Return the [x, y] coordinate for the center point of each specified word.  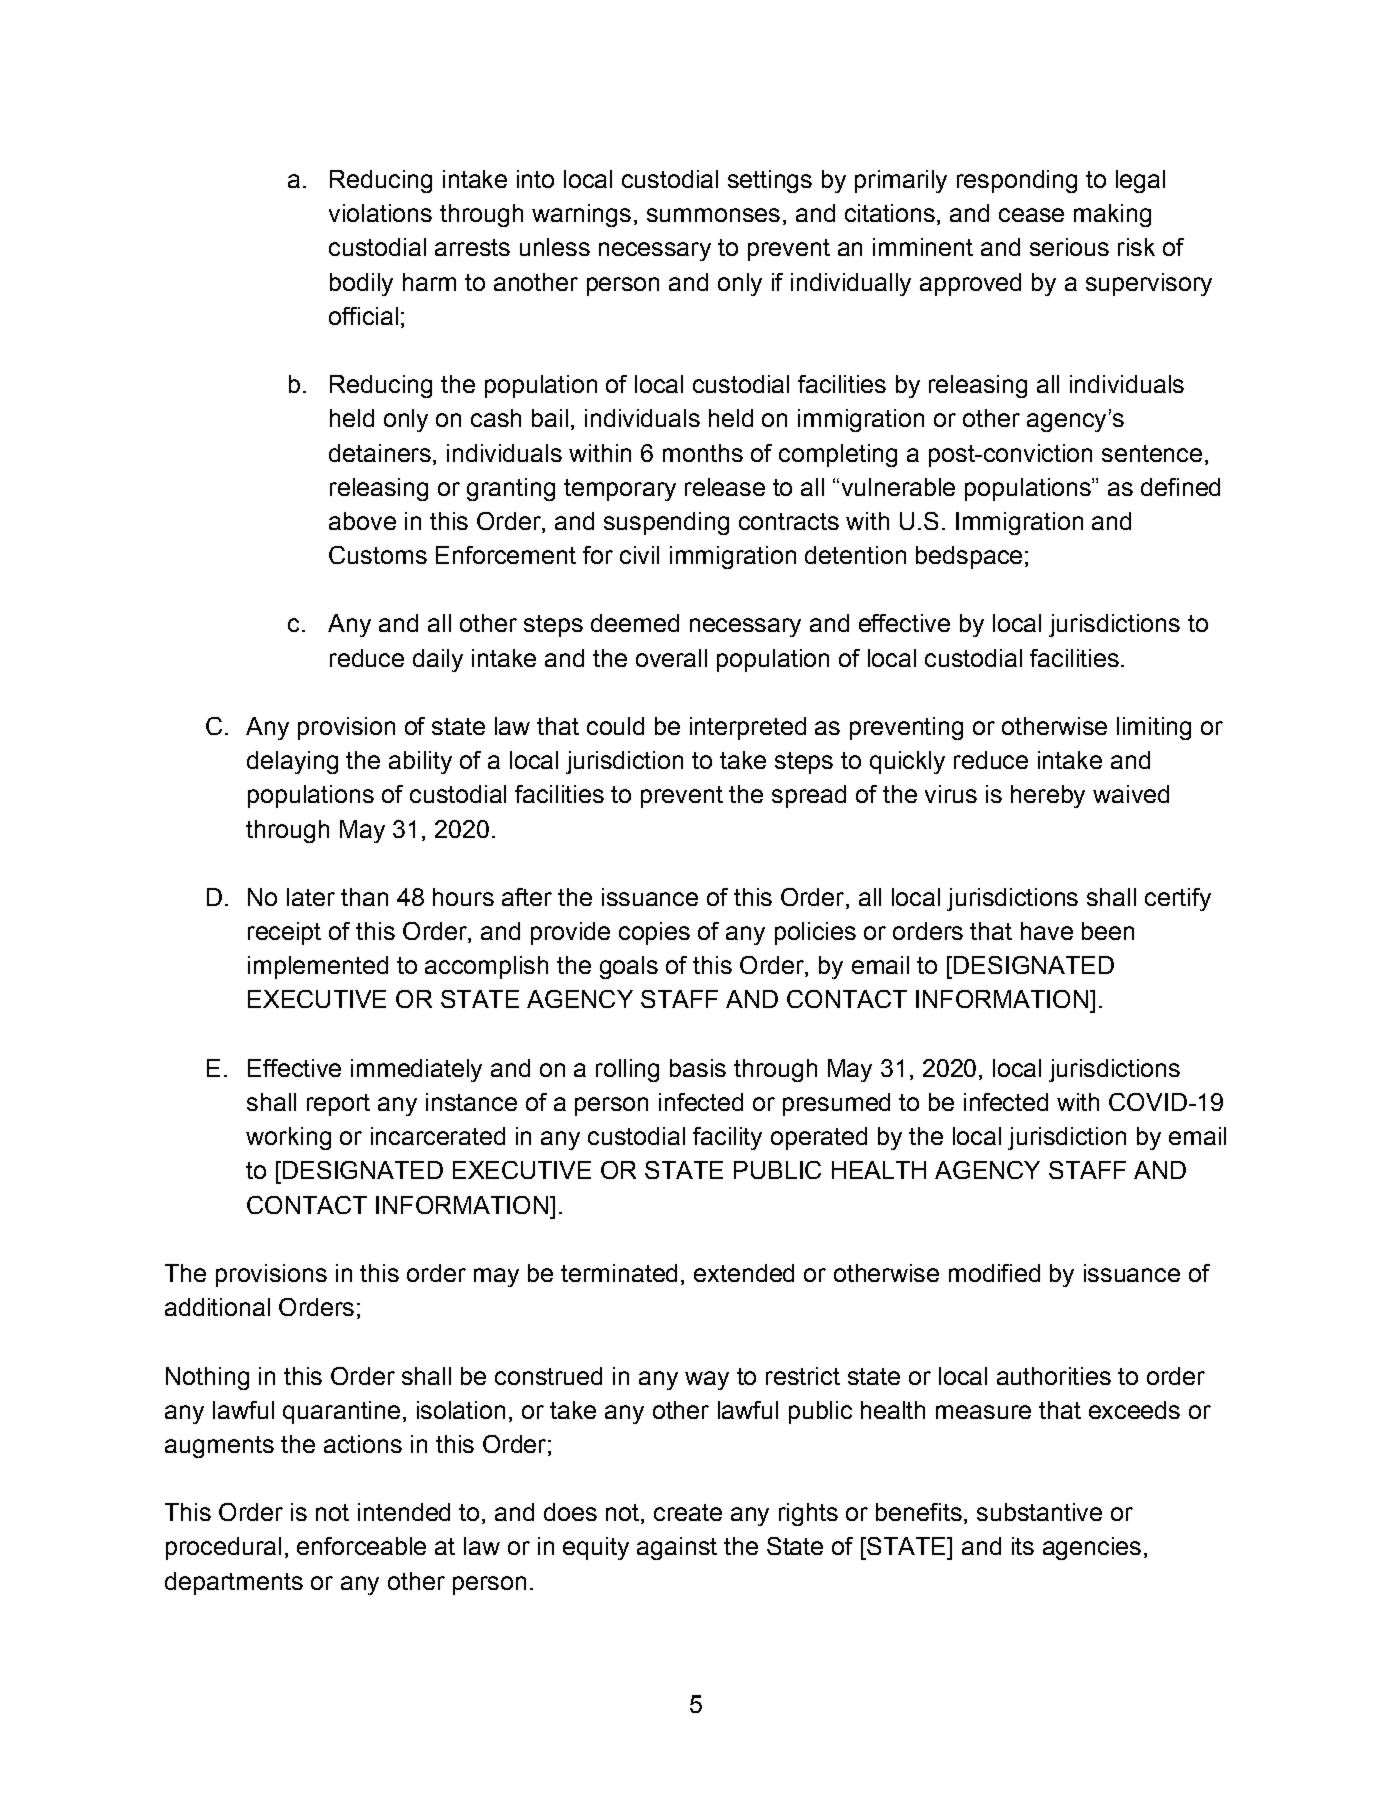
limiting [1154, 728]
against [677, 1548]
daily [438, 660]
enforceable [361, 1546]
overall [671, 658]
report [338, 1105]
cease [1031, 215]
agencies [1092, 1548]
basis [698, 1068]
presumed [836, 1104]
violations [380, 213]
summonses [713, 215]
